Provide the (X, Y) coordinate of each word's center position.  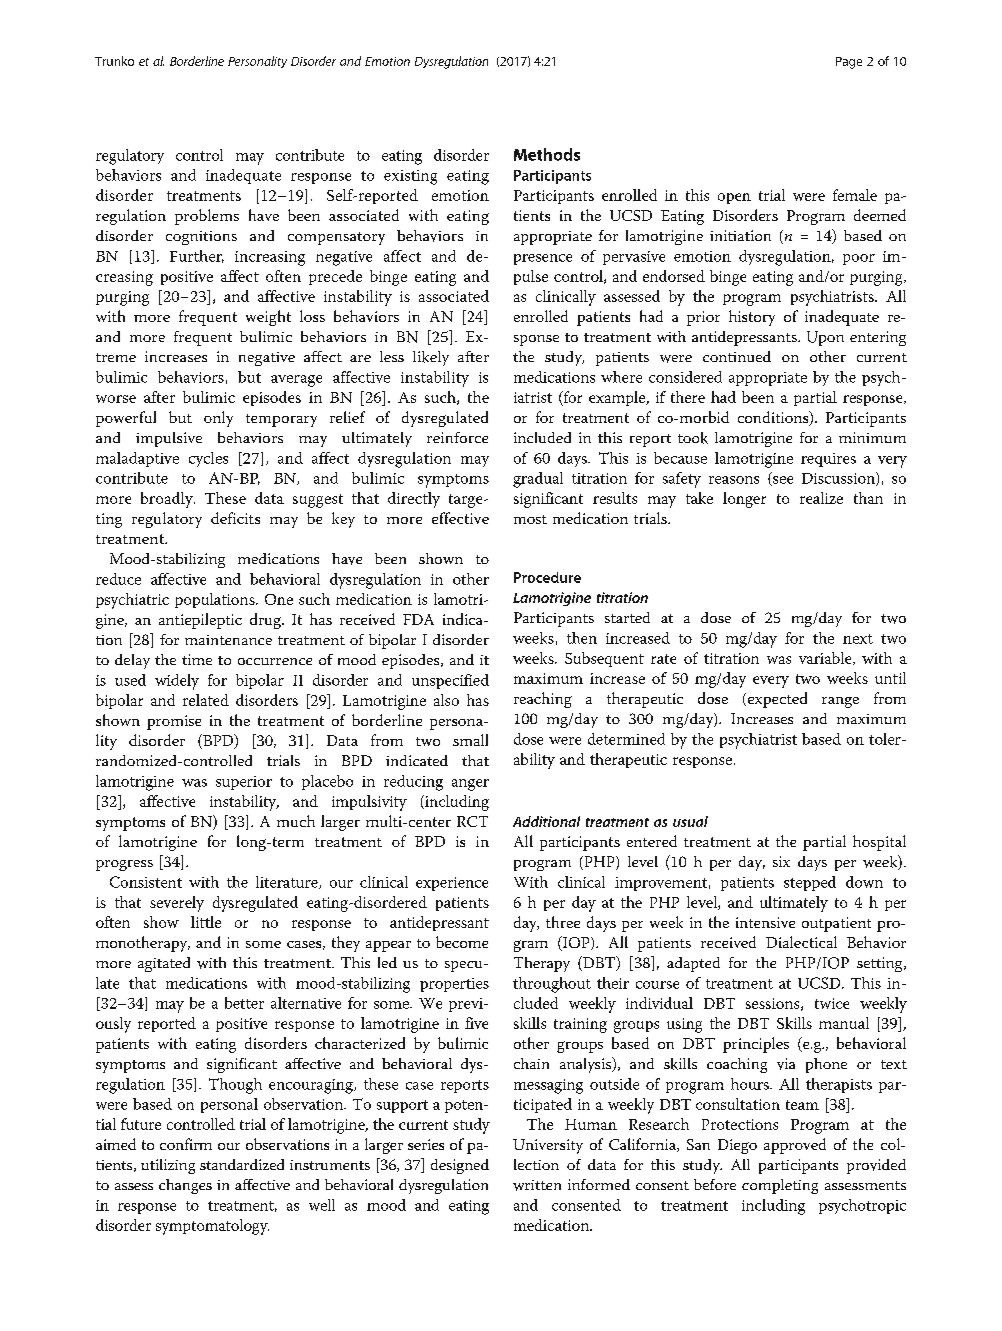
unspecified (450, 681)
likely (431, 358)
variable (826, 658)
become (462, 942)
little (206, 922)
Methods (547, 154)
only (218, 419)
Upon (825, 338)
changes (185, 1186)
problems (207, 217)
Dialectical (801, 942)
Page (849, 63)
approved (795, 1146)
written (537, 1185)
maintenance (228, 640)
